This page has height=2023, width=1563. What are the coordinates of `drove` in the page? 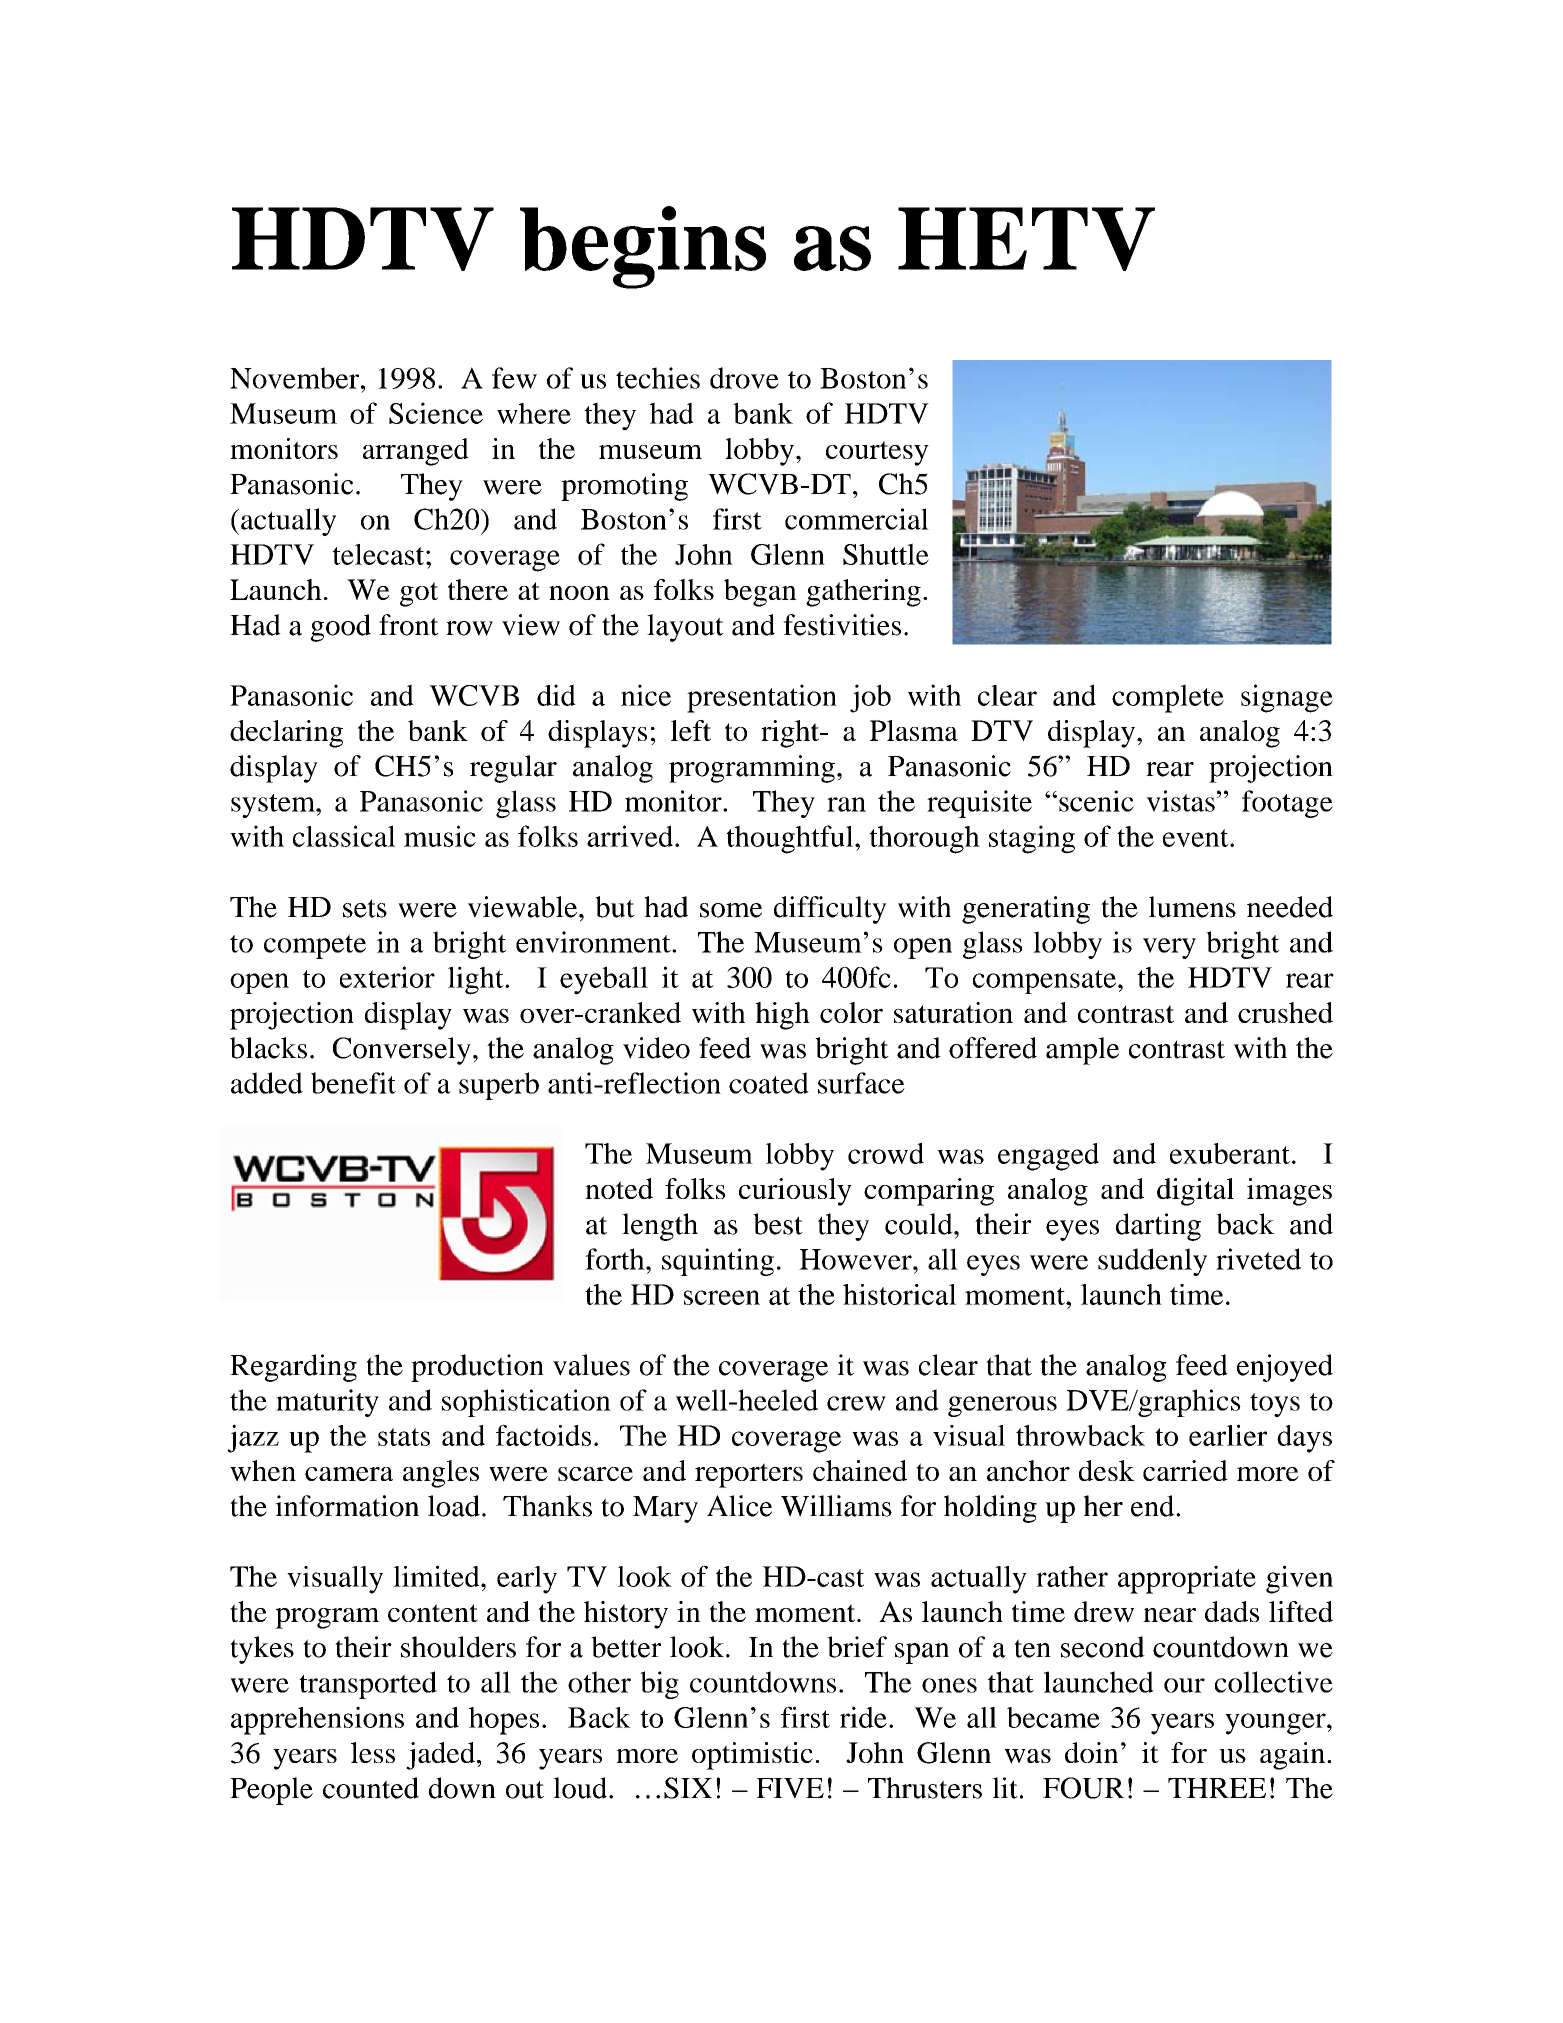 It's located at (744, 378).
